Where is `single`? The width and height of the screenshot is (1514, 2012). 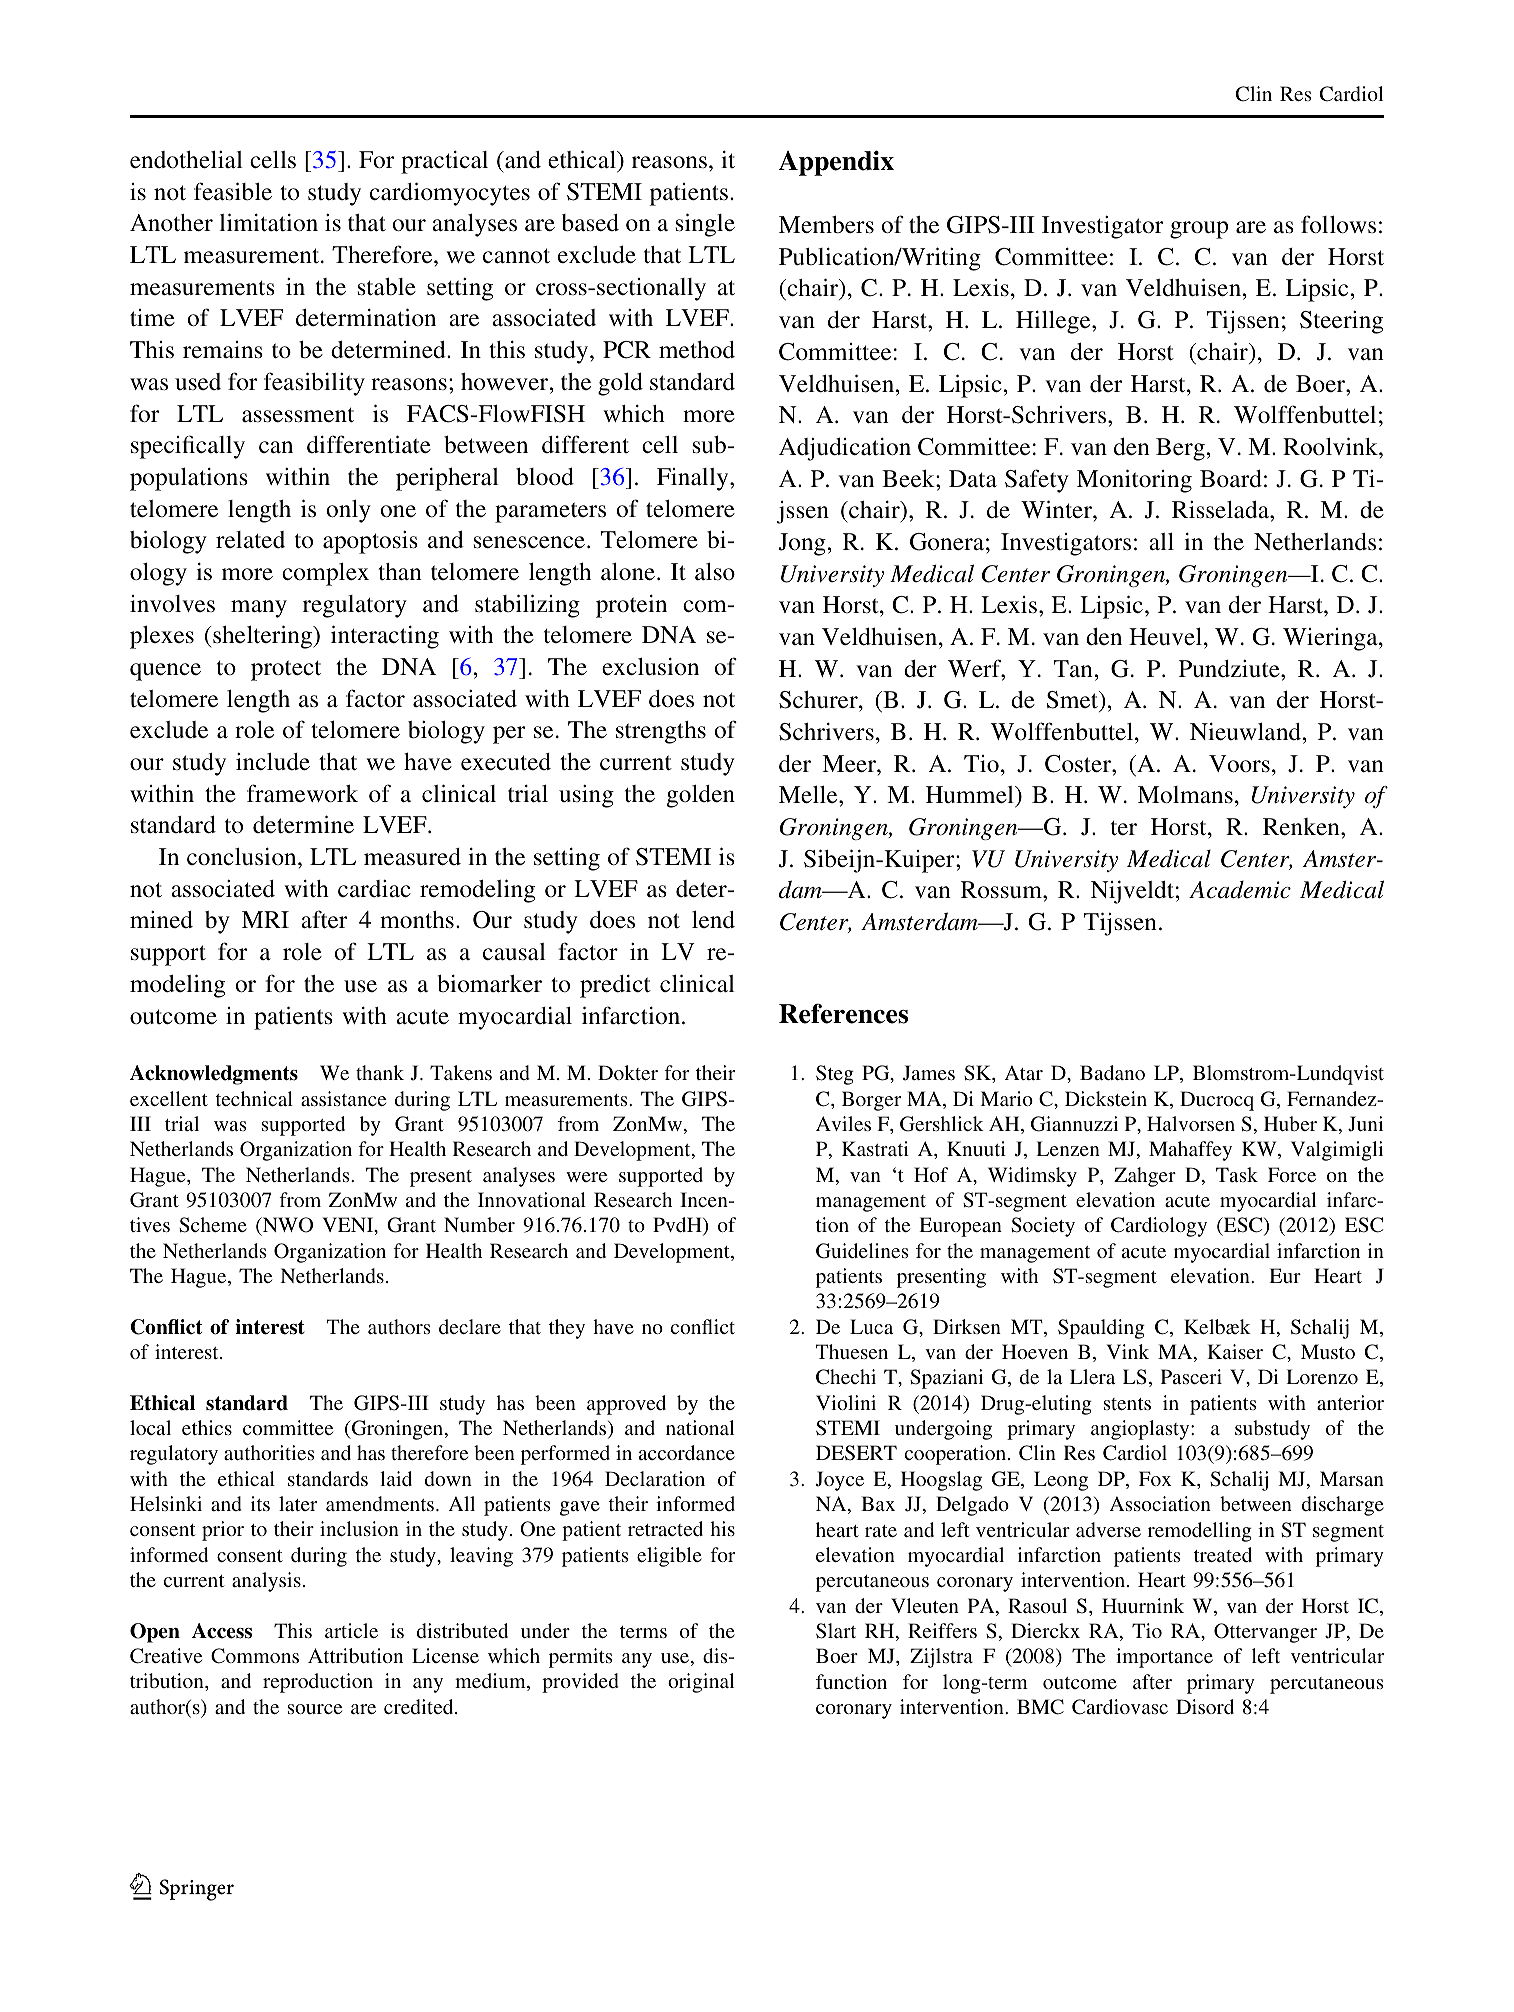 single is located at coordinates (705, 225).
